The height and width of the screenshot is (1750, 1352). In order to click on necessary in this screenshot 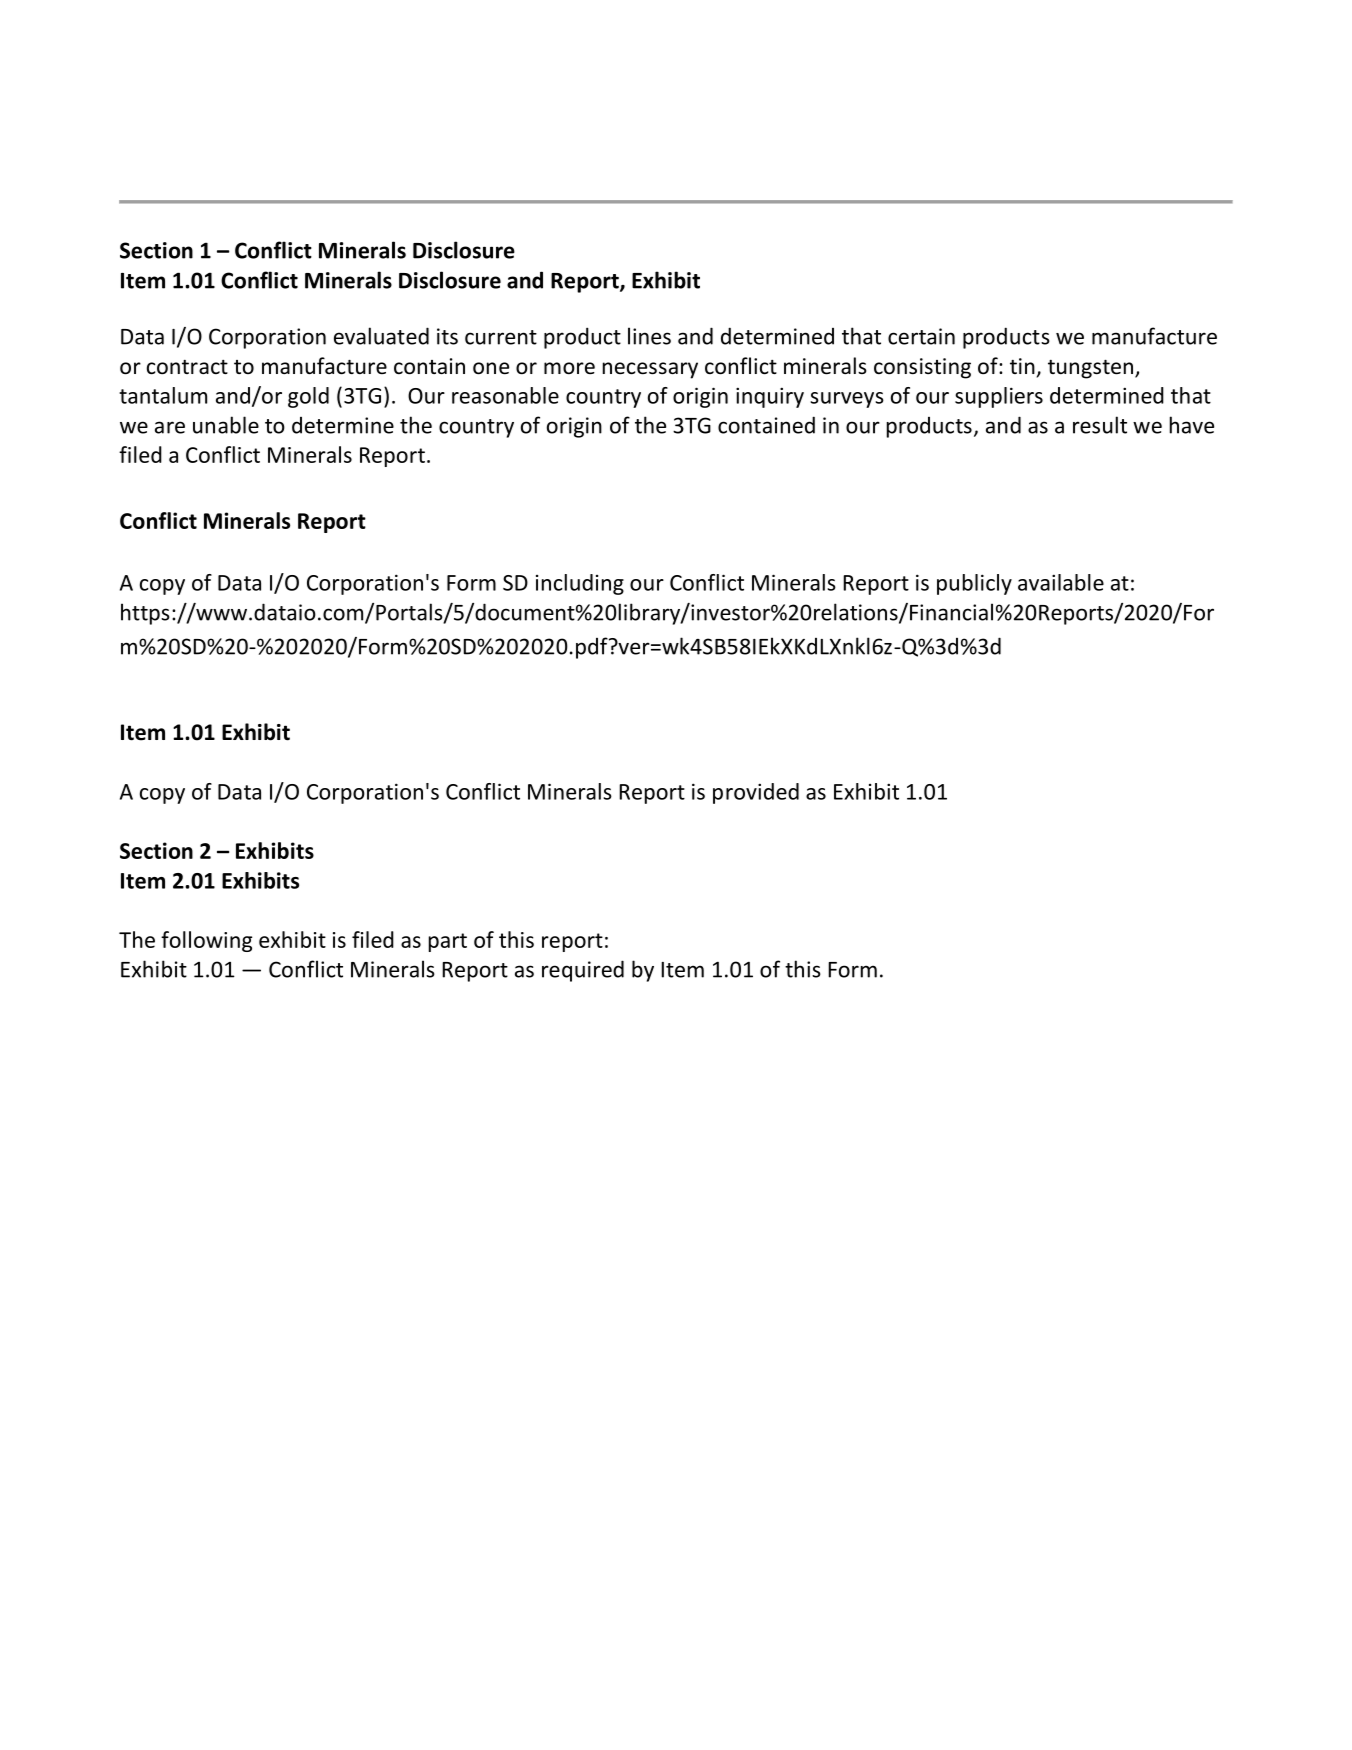, I will do `click(650, 370)`.
